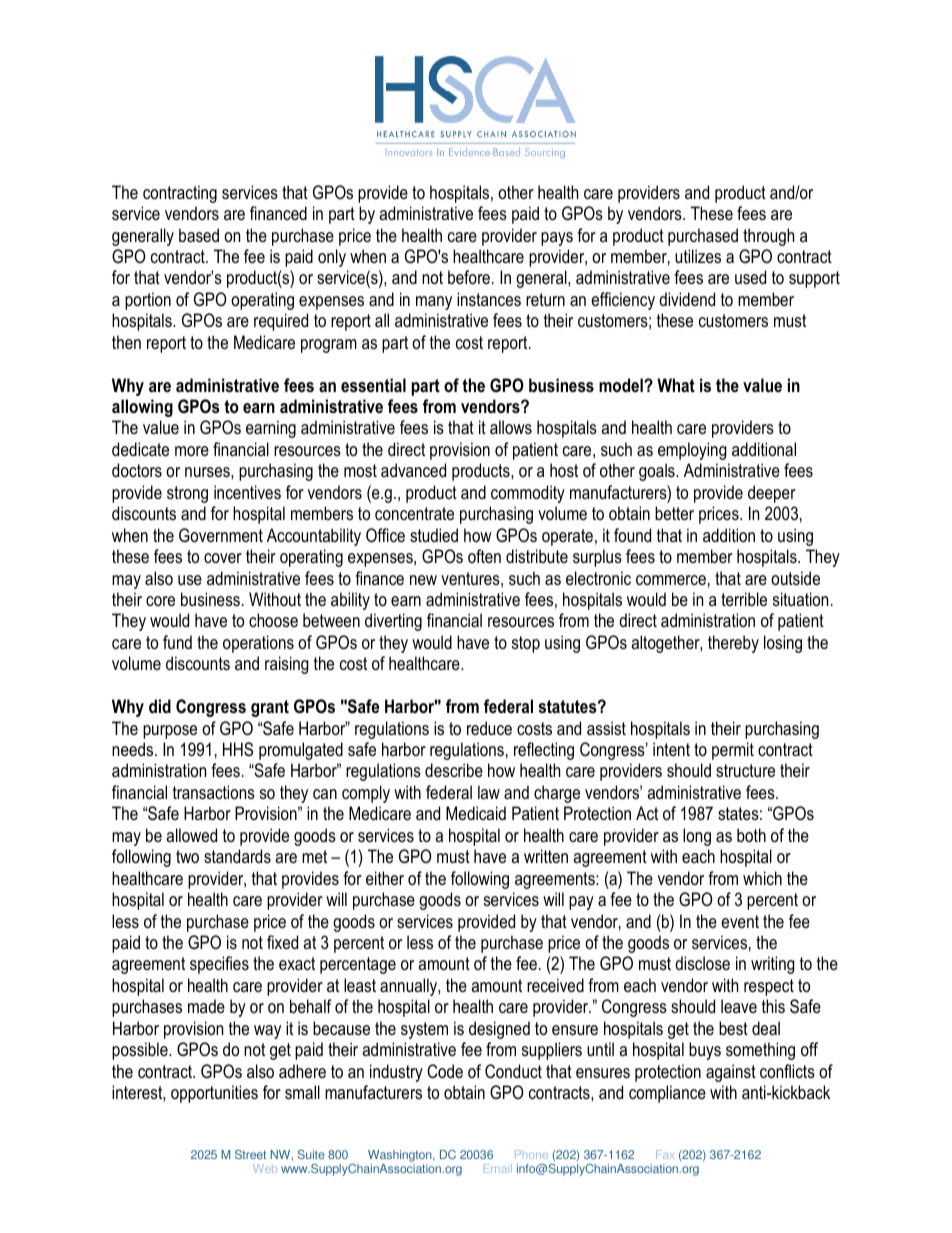  What do you see at coordinates (740, 921) in the screenshot?
I see `event` at bounding box center [740, 921].
